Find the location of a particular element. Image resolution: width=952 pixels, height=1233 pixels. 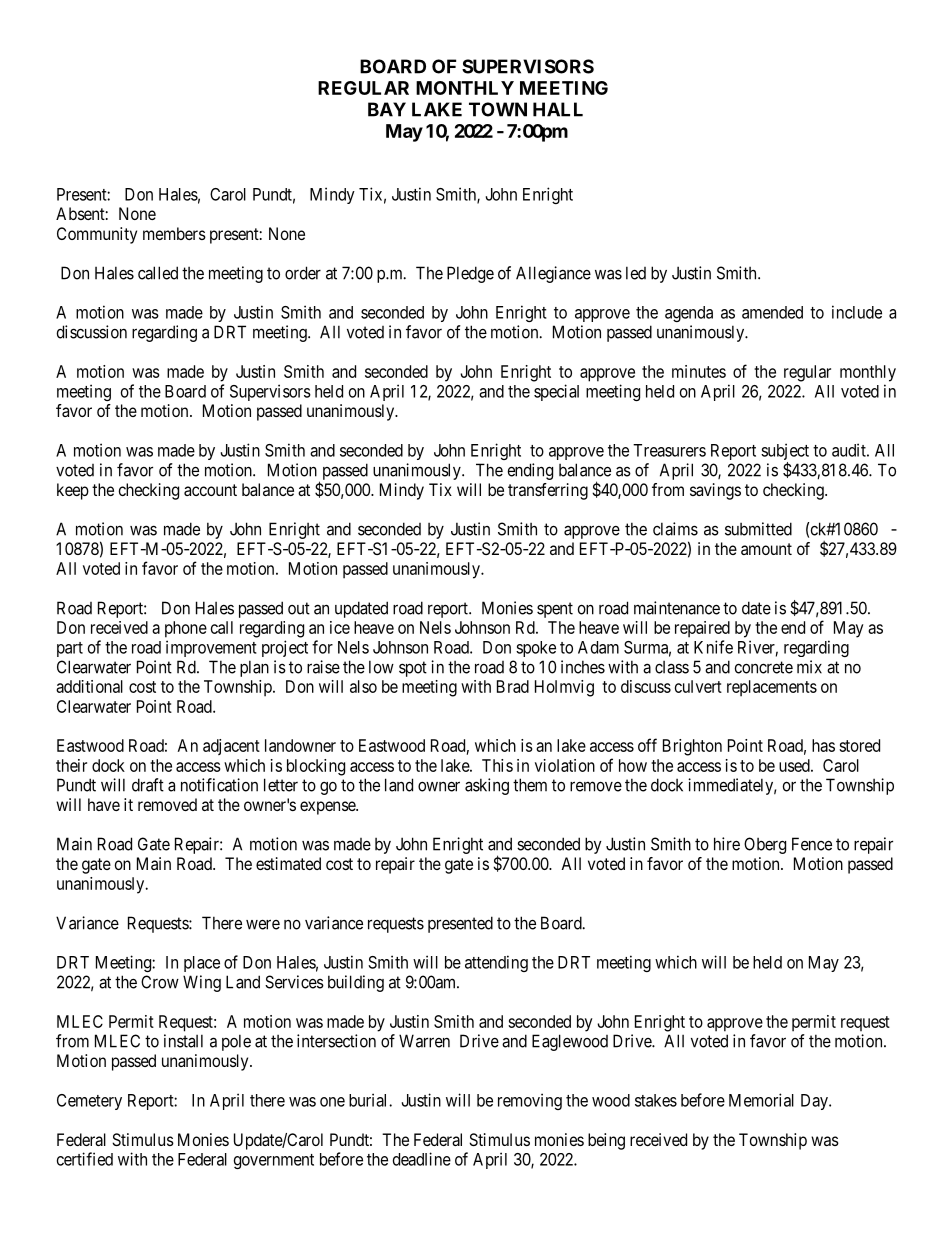

BAY is located at coordinates (387, 109).
